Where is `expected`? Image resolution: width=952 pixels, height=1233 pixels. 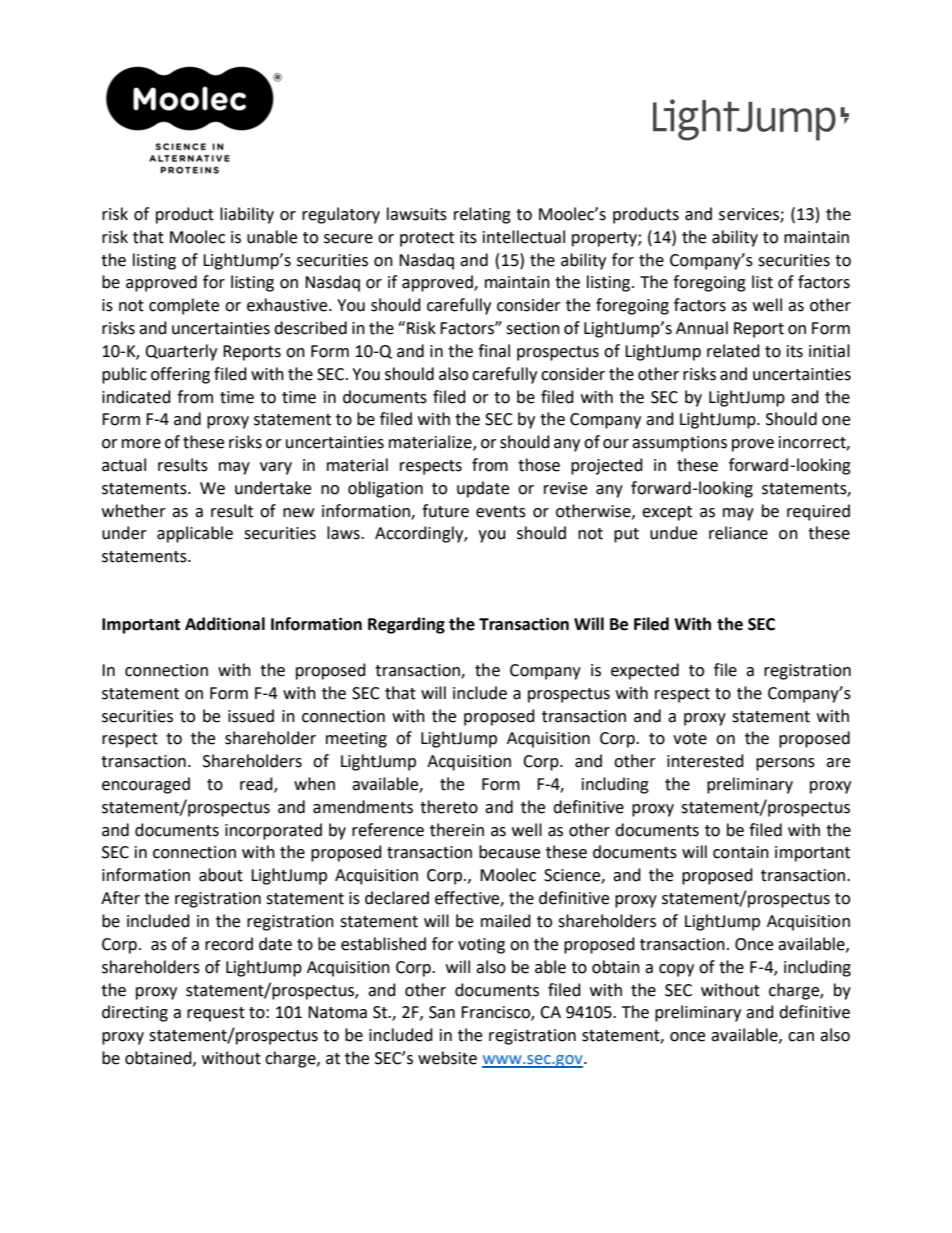
expected is located at coordinates (645, 671).
